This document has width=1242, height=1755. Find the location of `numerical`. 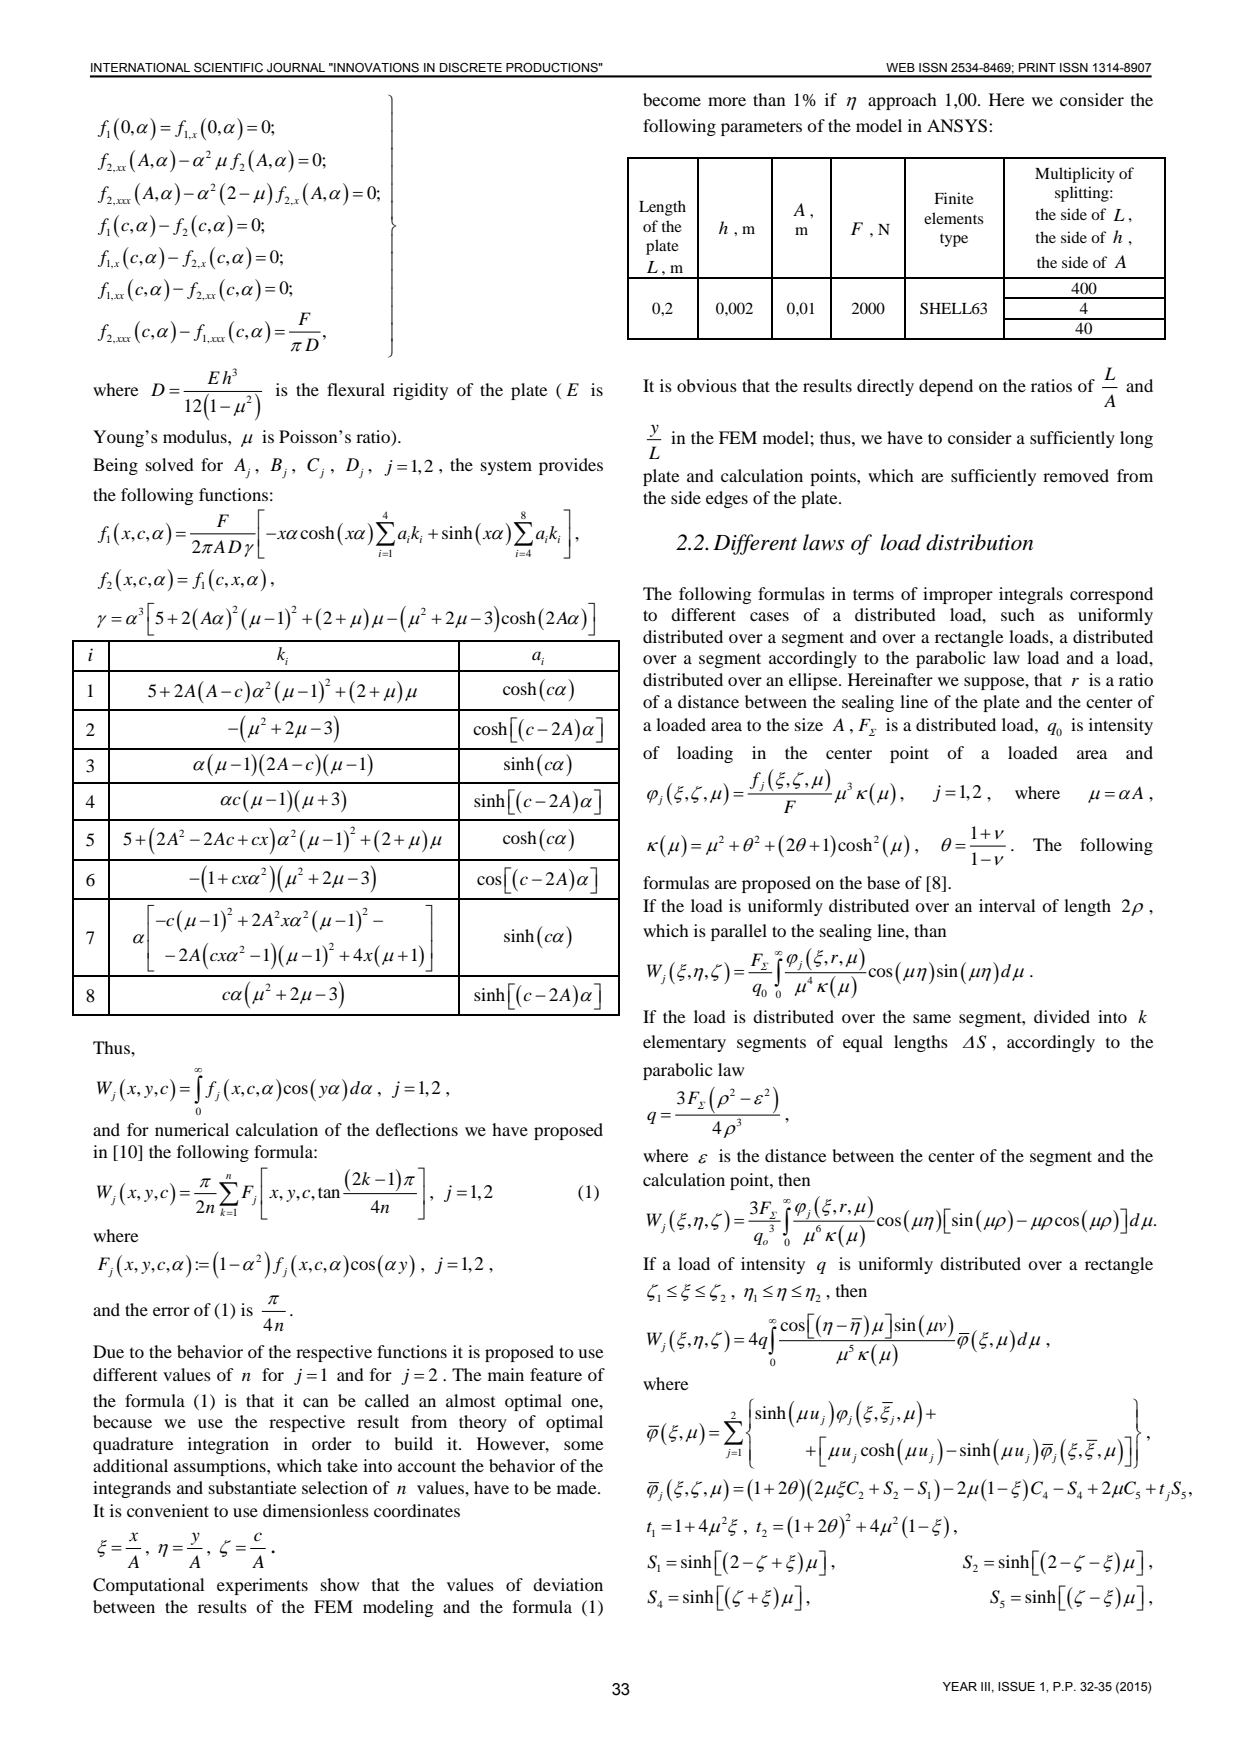

numerical is located at coordinates (192, 1129).
